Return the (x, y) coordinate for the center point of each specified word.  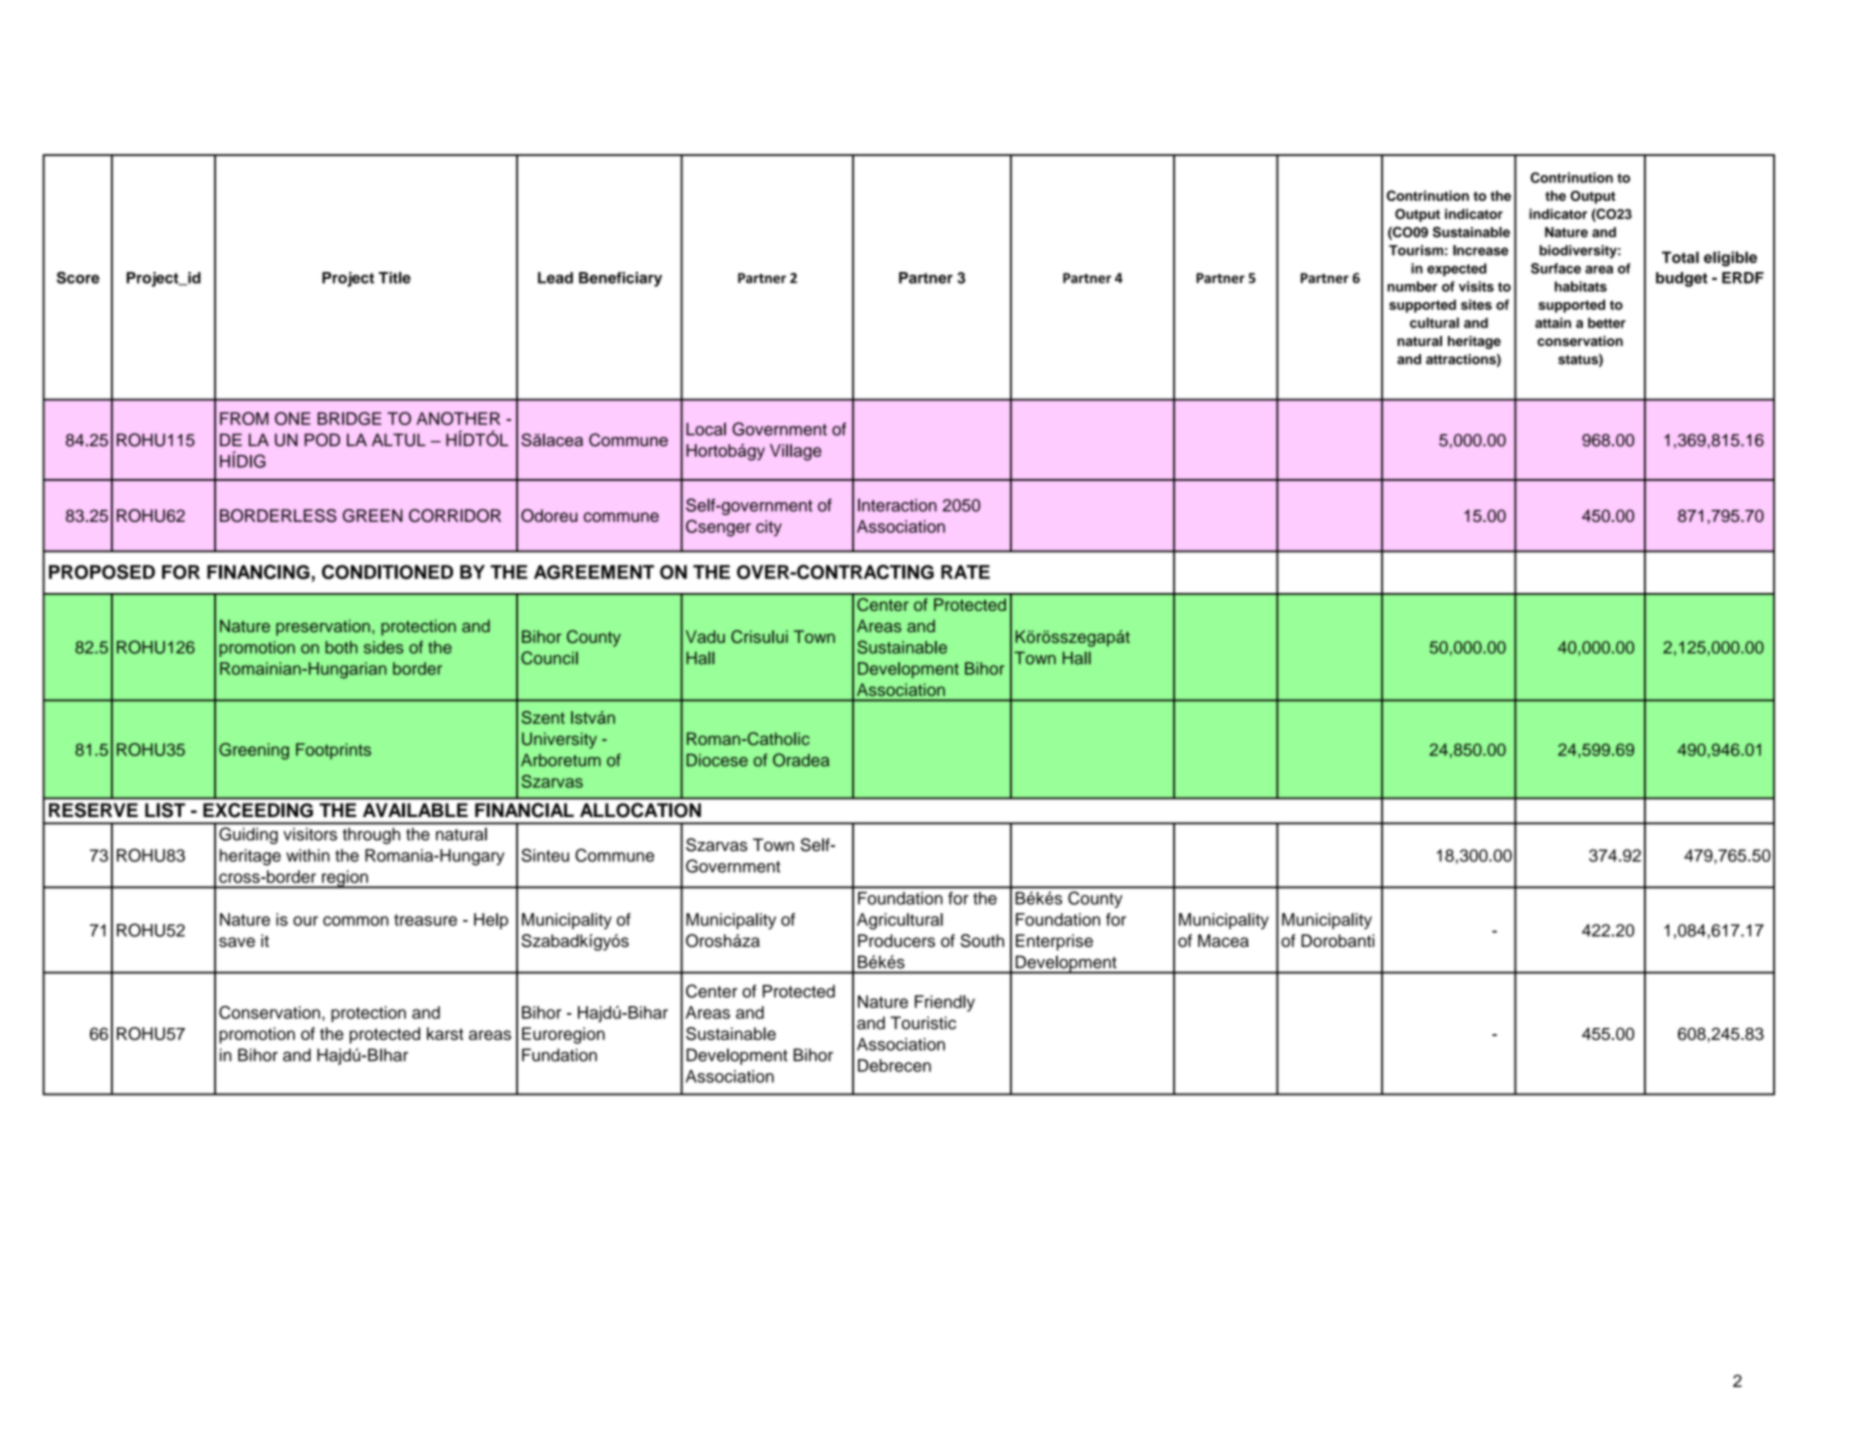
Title (395, 278)
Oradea (801, 760)
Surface (1556, 268)
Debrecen (894, 1065)
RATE (965, 572)
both (341, 647)
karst (445, 1033)
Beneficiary (620, 279)
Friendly (945, 1003)
